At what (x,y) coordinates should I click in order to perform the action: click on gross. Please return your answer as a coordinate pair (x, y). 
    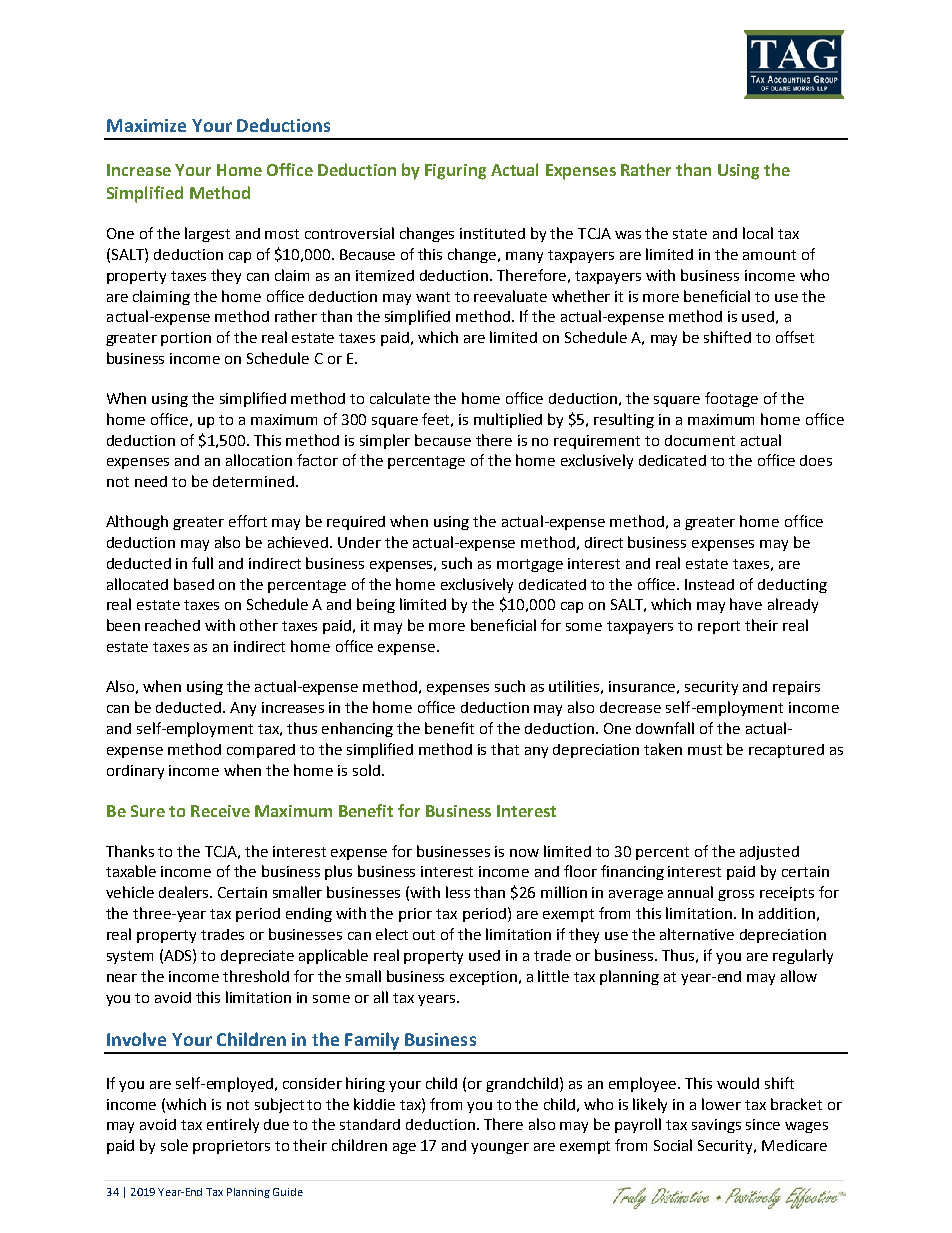
    Looking at the image, I should click on (736, 895).
